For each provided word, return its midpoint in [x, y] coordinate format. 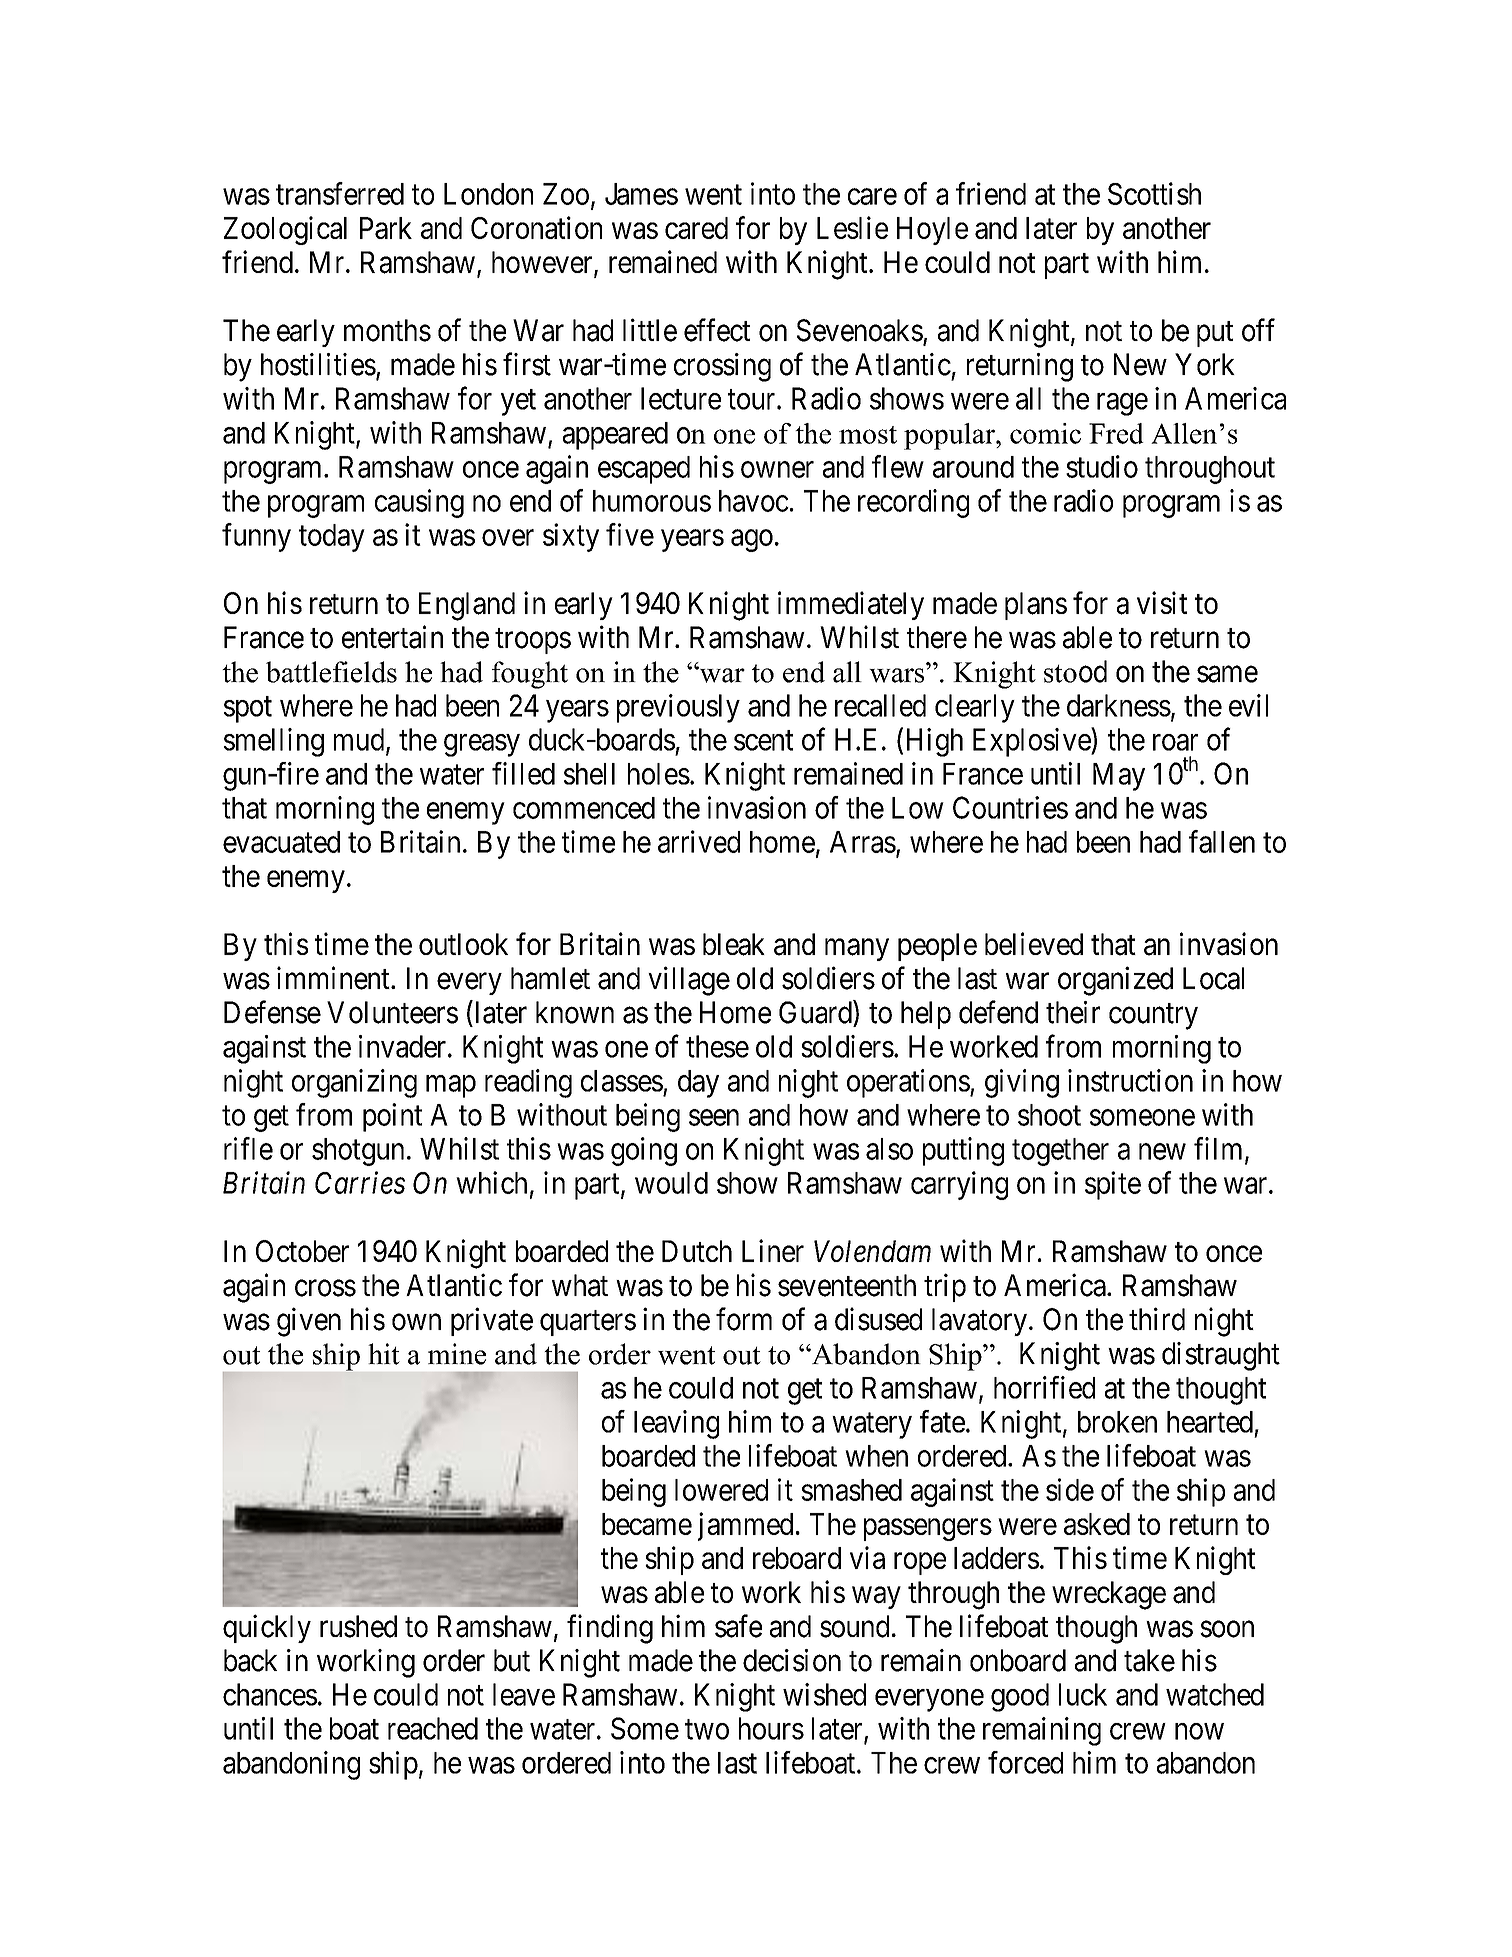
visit [1162, 602]
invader [404, 1046]
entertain [392, 637]
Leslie [852, 227]
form [744, 1319]
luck [1083, 1694]
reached [433, 1728]
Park [386, 228]
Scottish [1154, 193]
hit [384, 1354]
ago [752, 541]
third [1157, 1319]
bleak [734, 944]
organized [1115, 981]
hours [771, 1728]
